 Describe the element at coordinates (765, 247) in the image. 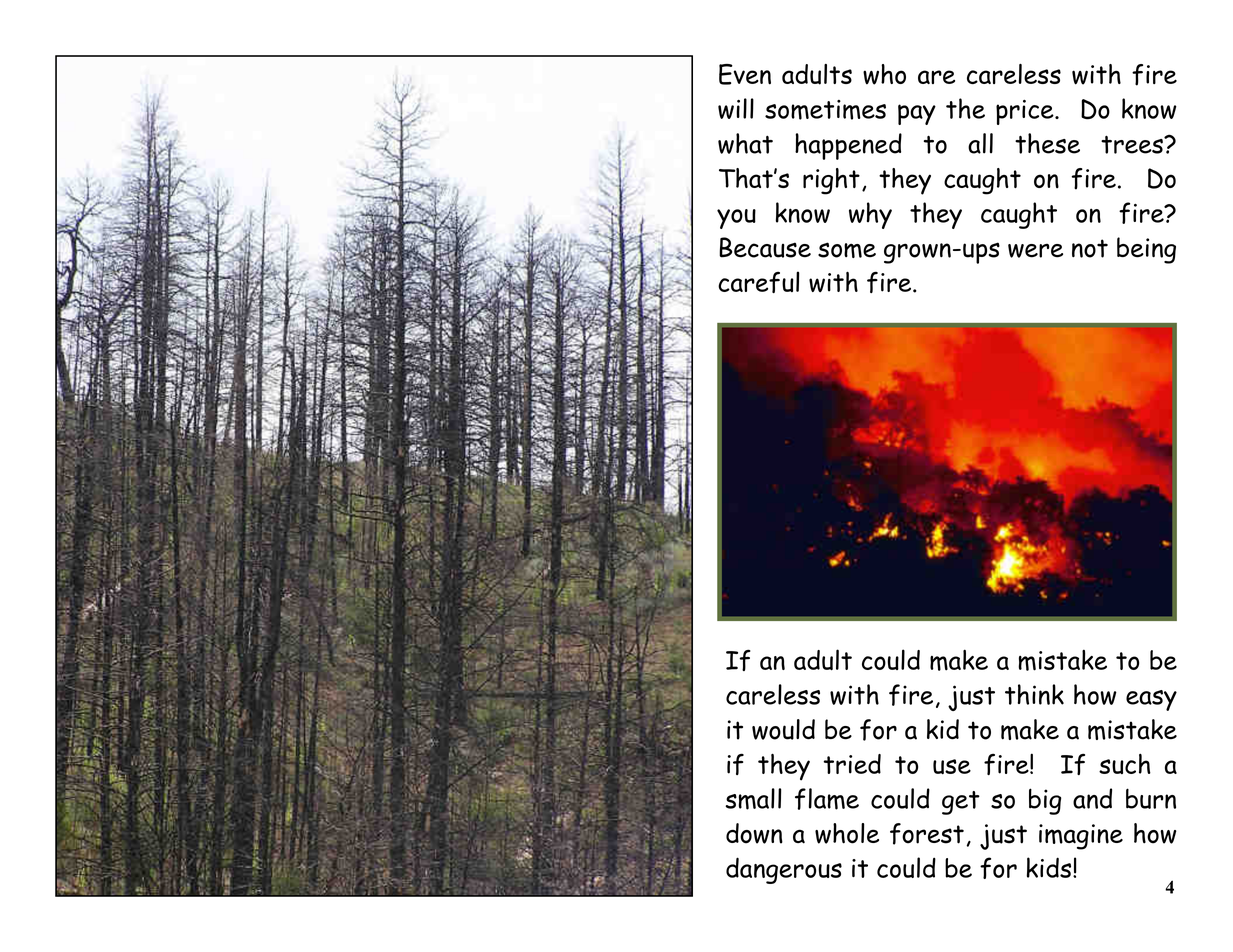

I see `Because` at that location.
